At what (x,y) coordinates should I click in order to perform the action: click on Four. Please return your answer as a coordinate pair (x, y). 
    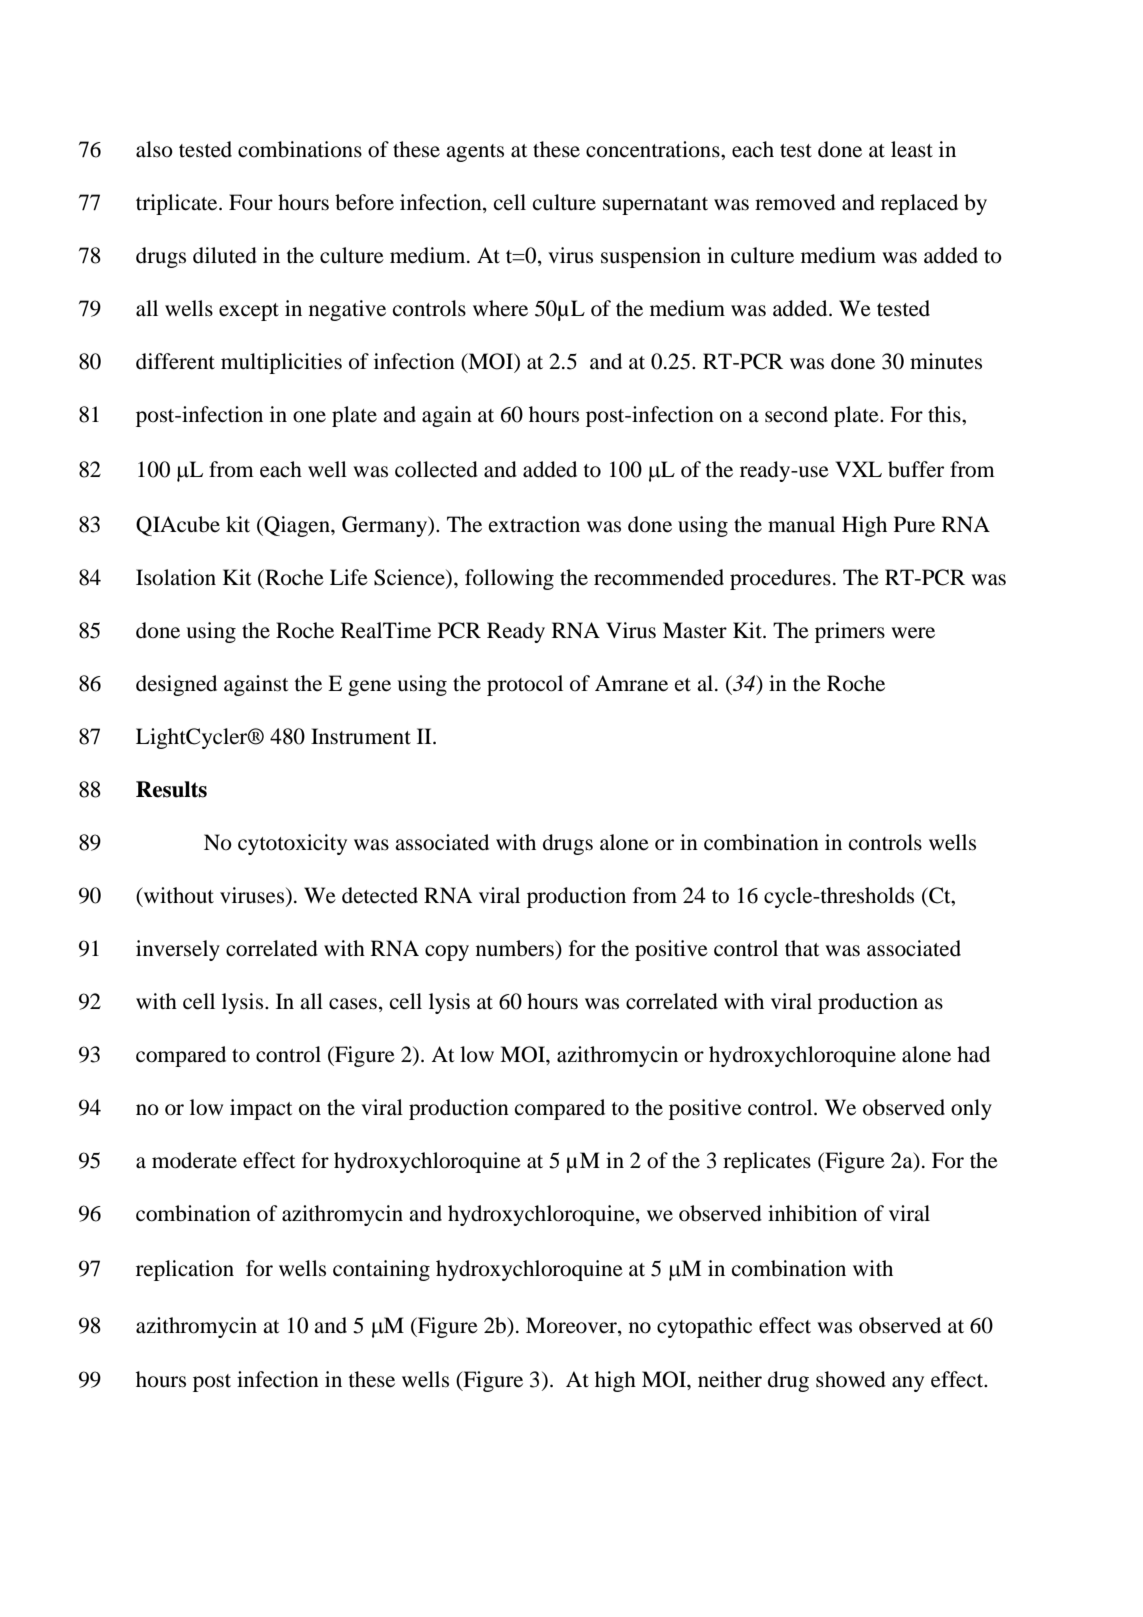
    Looking at the image, I should click on (251, 202).
